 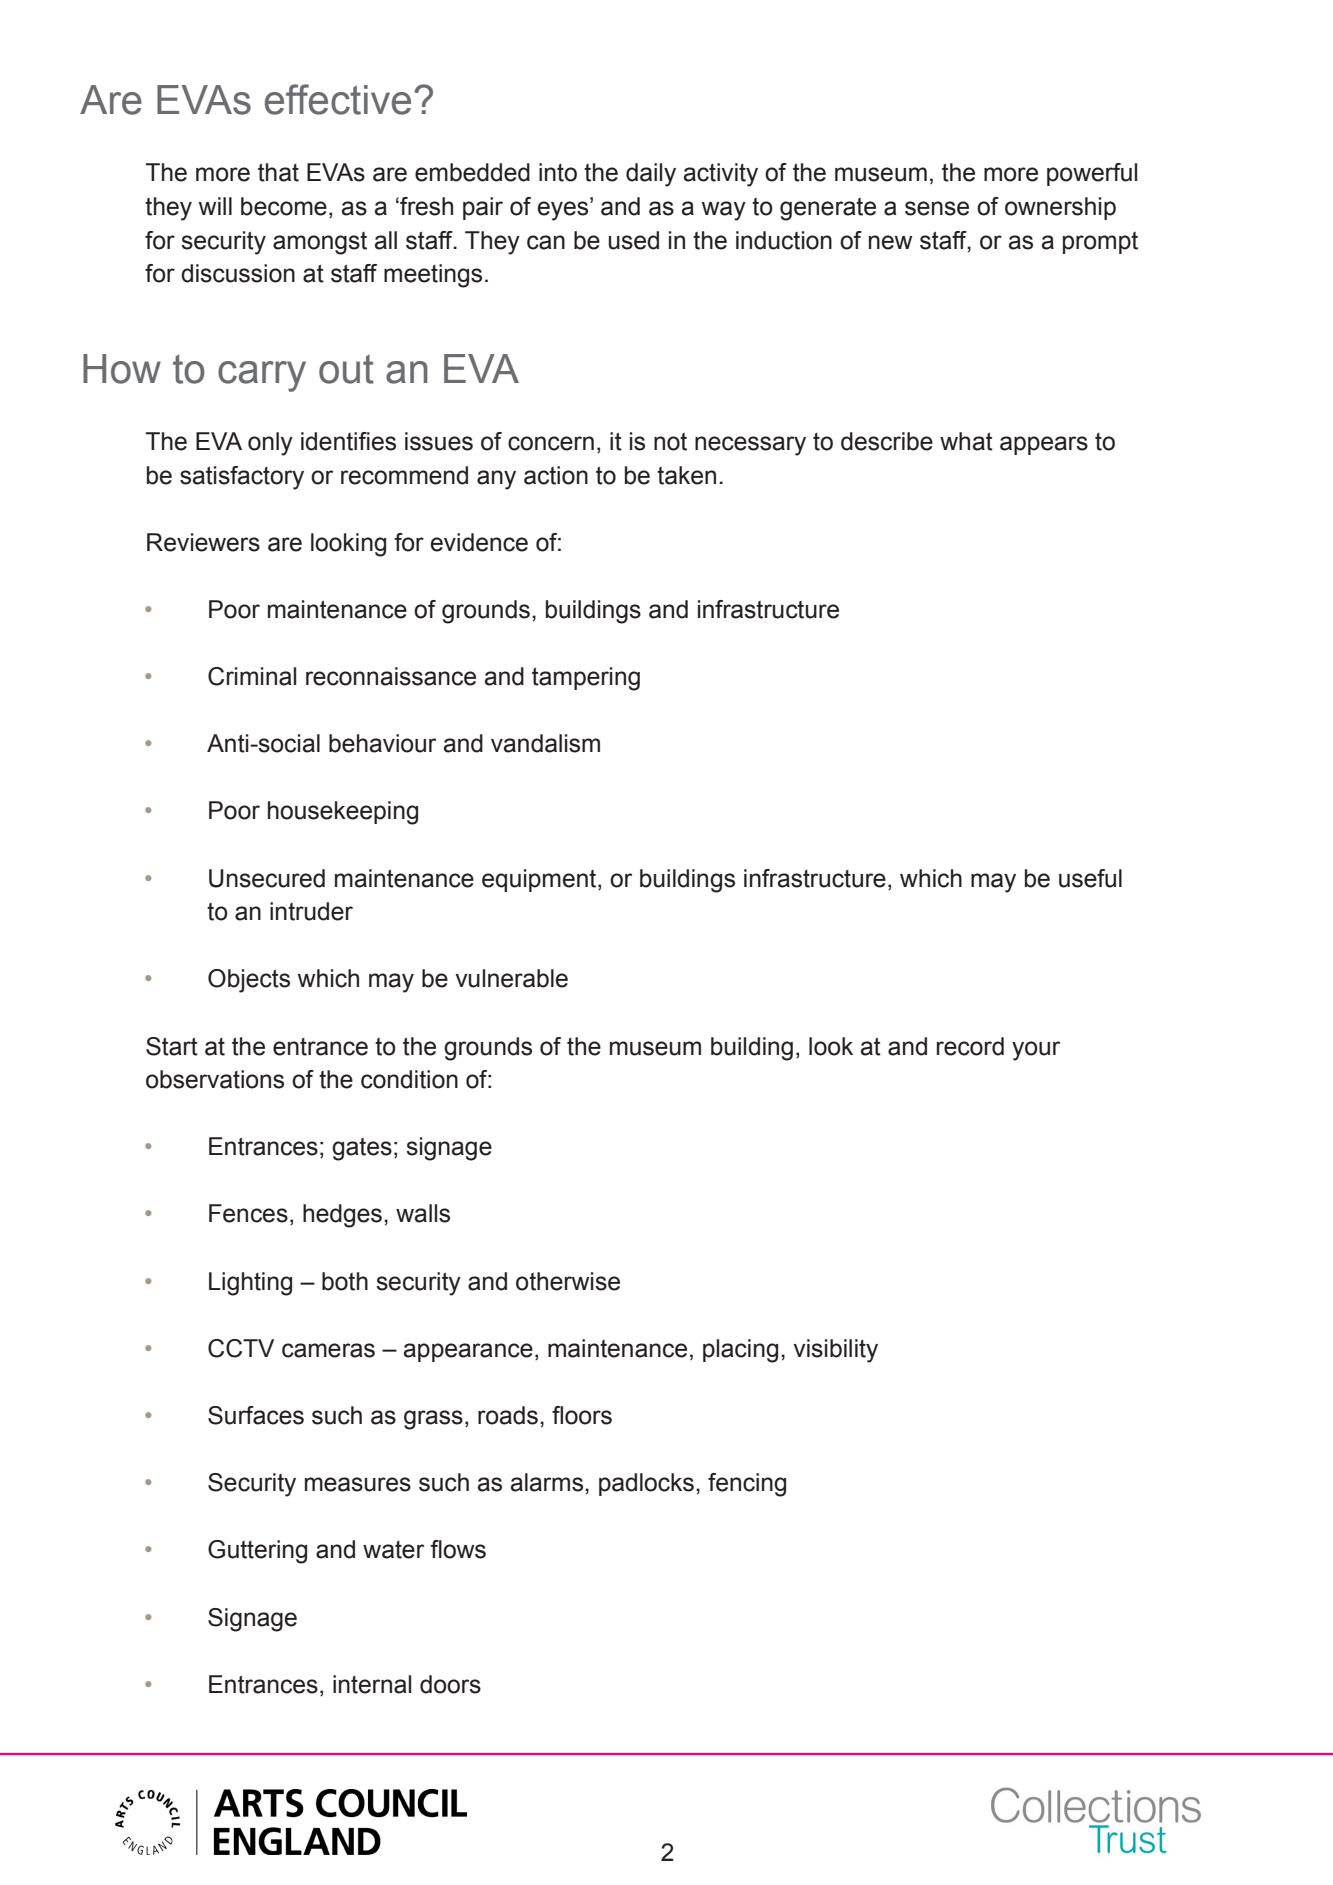 I want to click on daily, so click(x=651, y=175).
